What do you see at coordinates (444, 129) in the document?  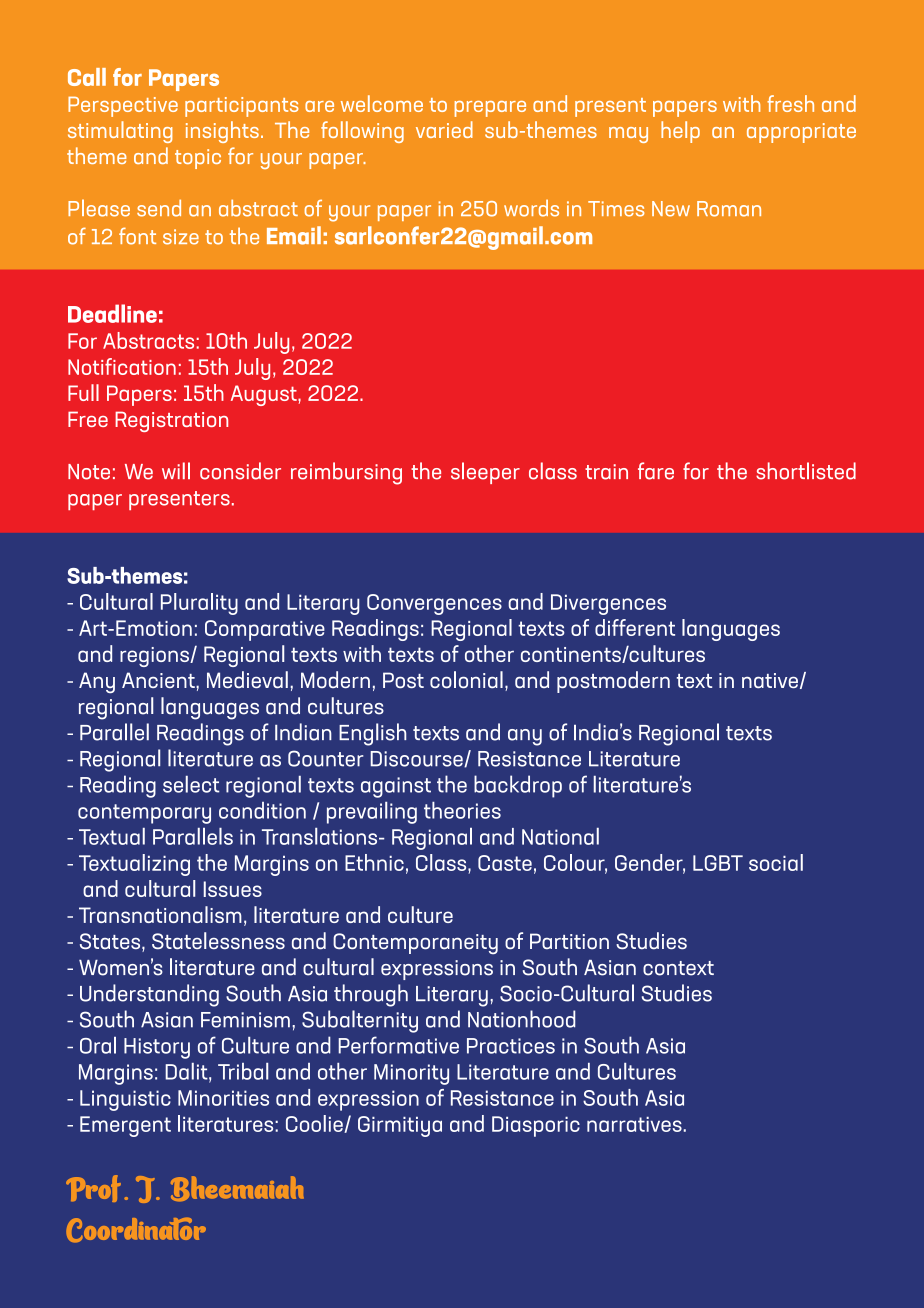 I see `varied` at bounding box center [444, 129].
